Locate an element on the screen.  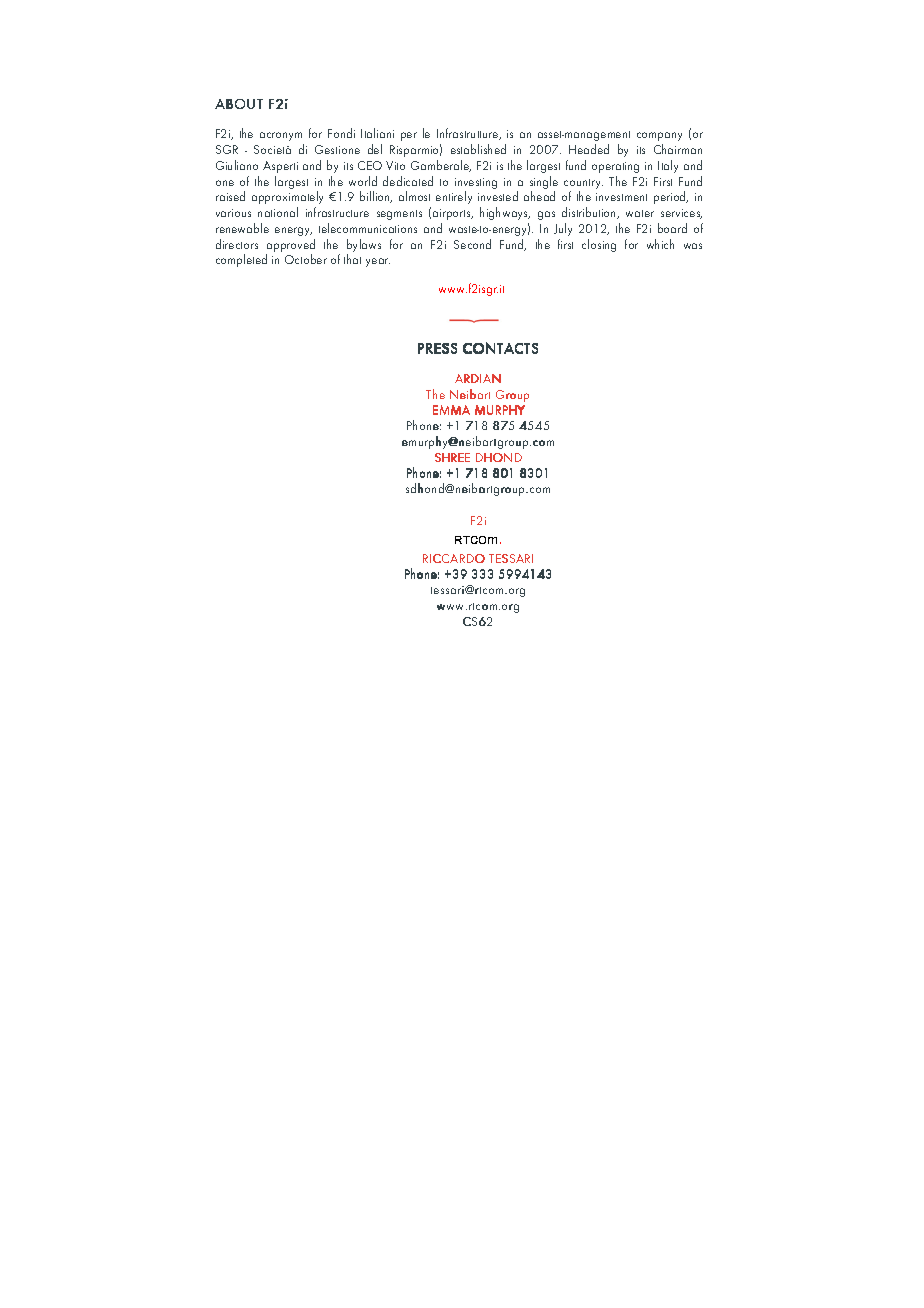
established is located at coordinates (478, 149).
